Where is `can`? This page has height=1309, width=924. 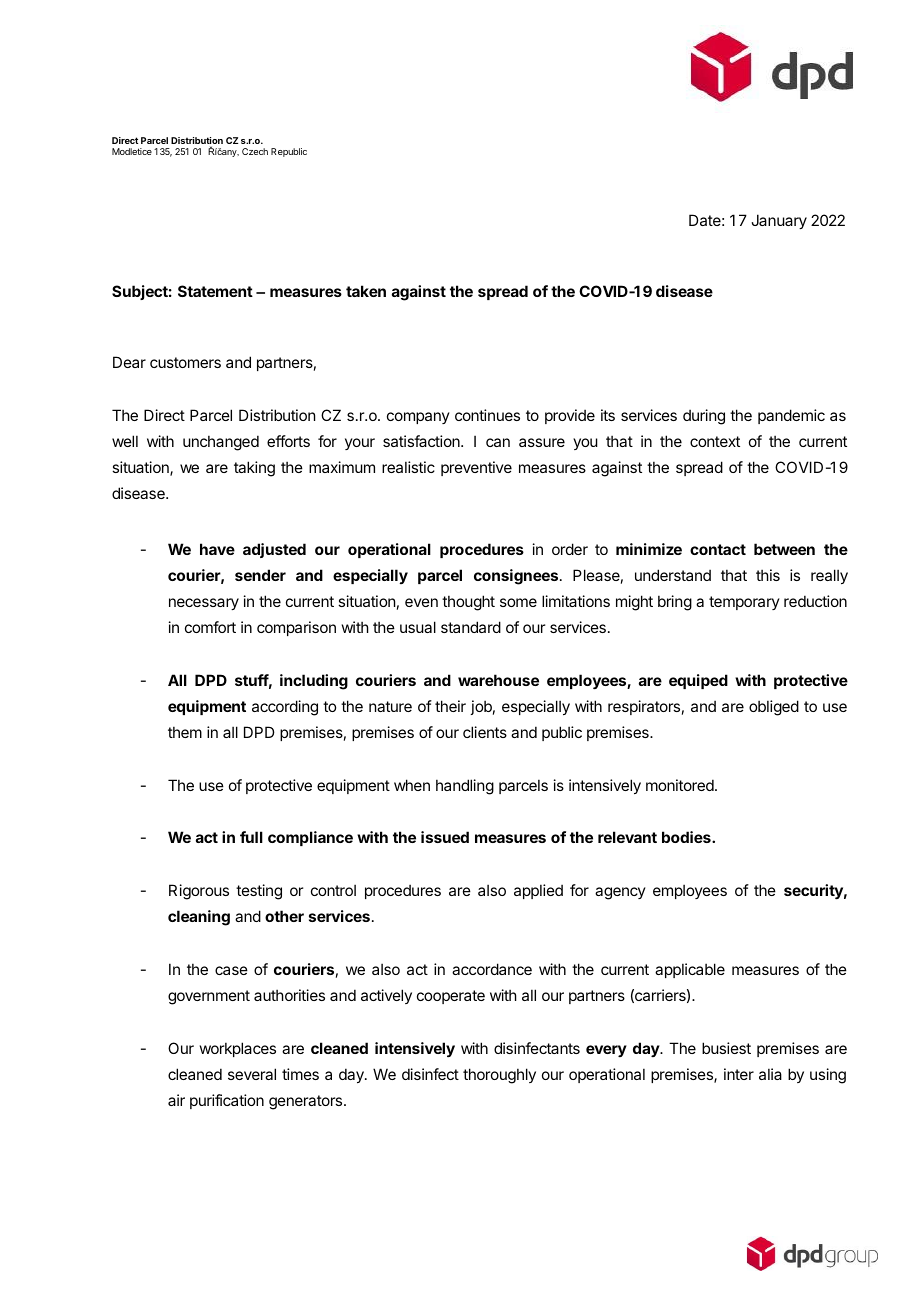
can is located at coordinates (498, 442).
